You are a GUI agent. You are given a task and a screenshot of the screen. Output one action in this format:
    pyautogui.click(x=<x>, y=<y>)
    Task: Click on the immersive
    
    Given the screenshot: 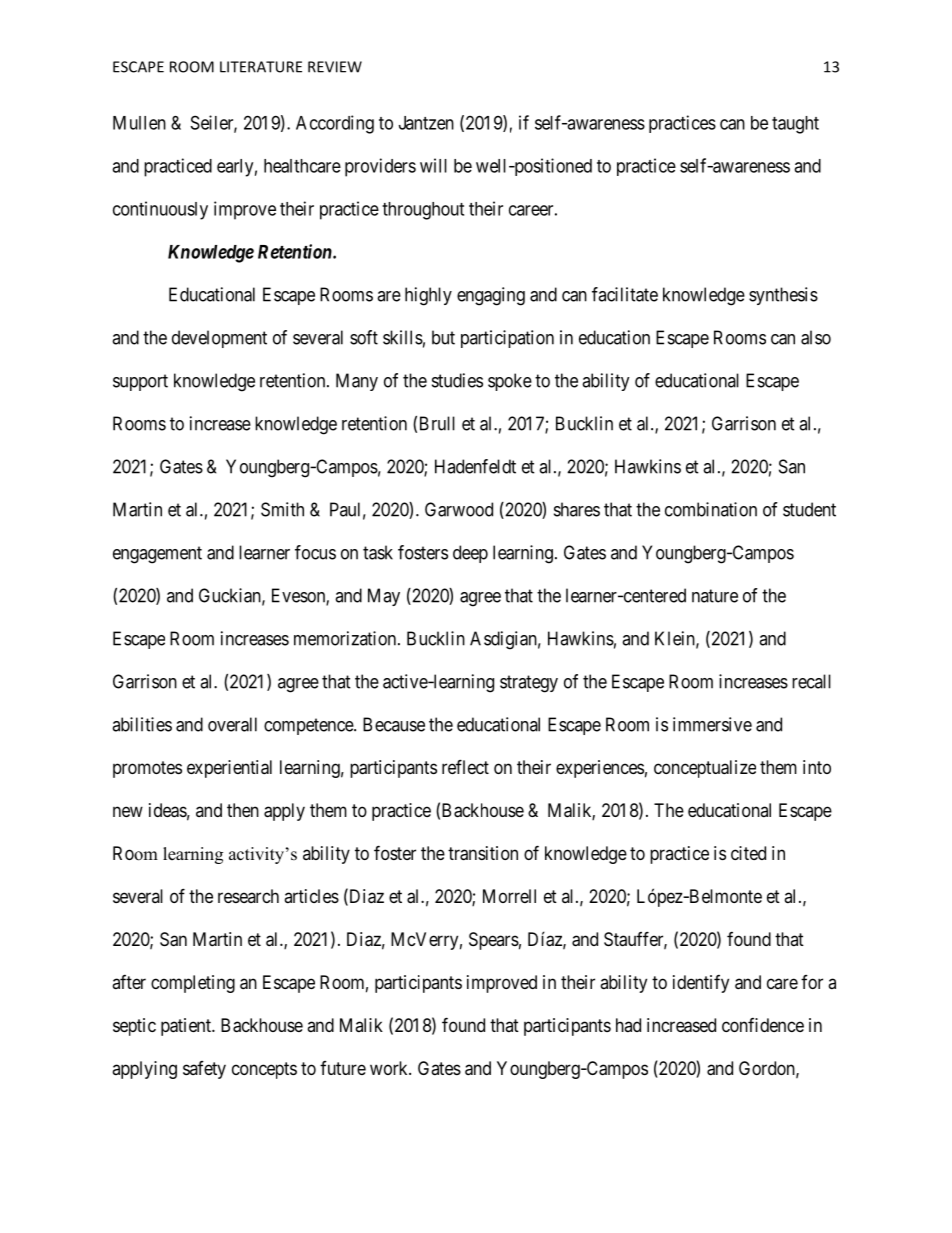 What is the action you would take?
    pyautogui.click(x=712, y=724)
